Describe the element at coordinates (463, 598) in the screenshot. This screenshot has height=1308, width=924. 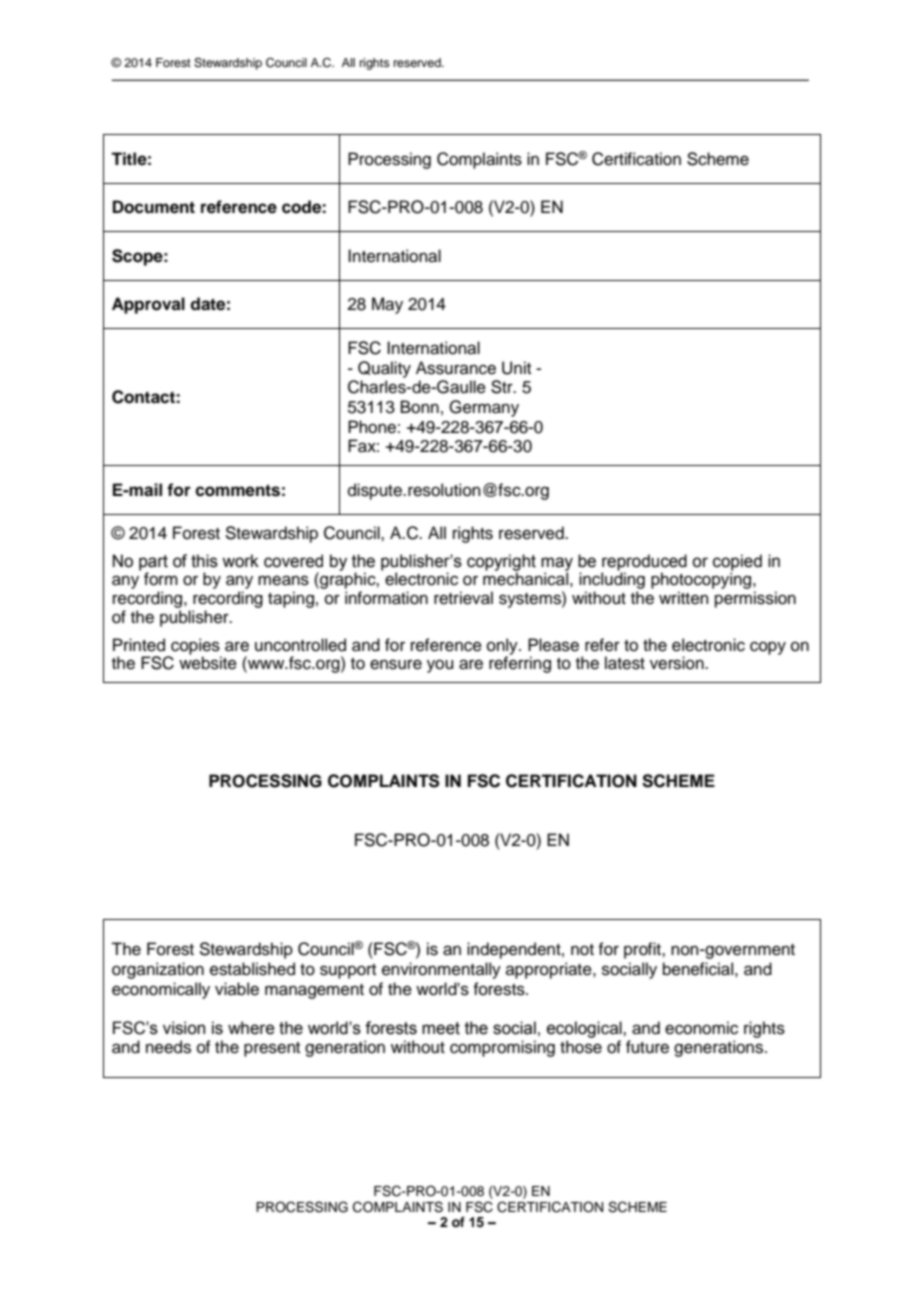
I see `retrieval` at that location.
